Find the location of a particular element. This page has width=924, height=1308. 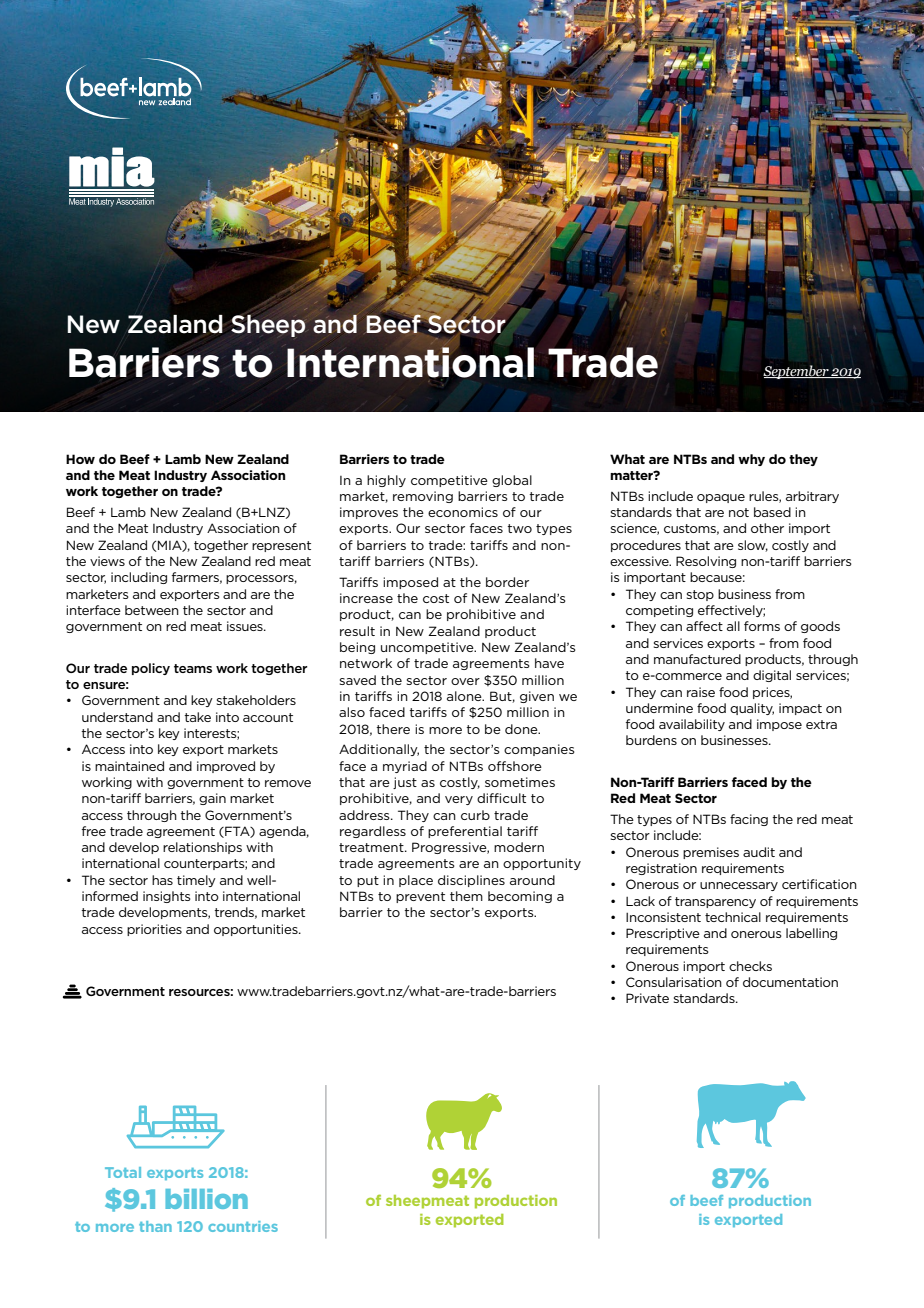

very is located at coordinates (459, 800).
